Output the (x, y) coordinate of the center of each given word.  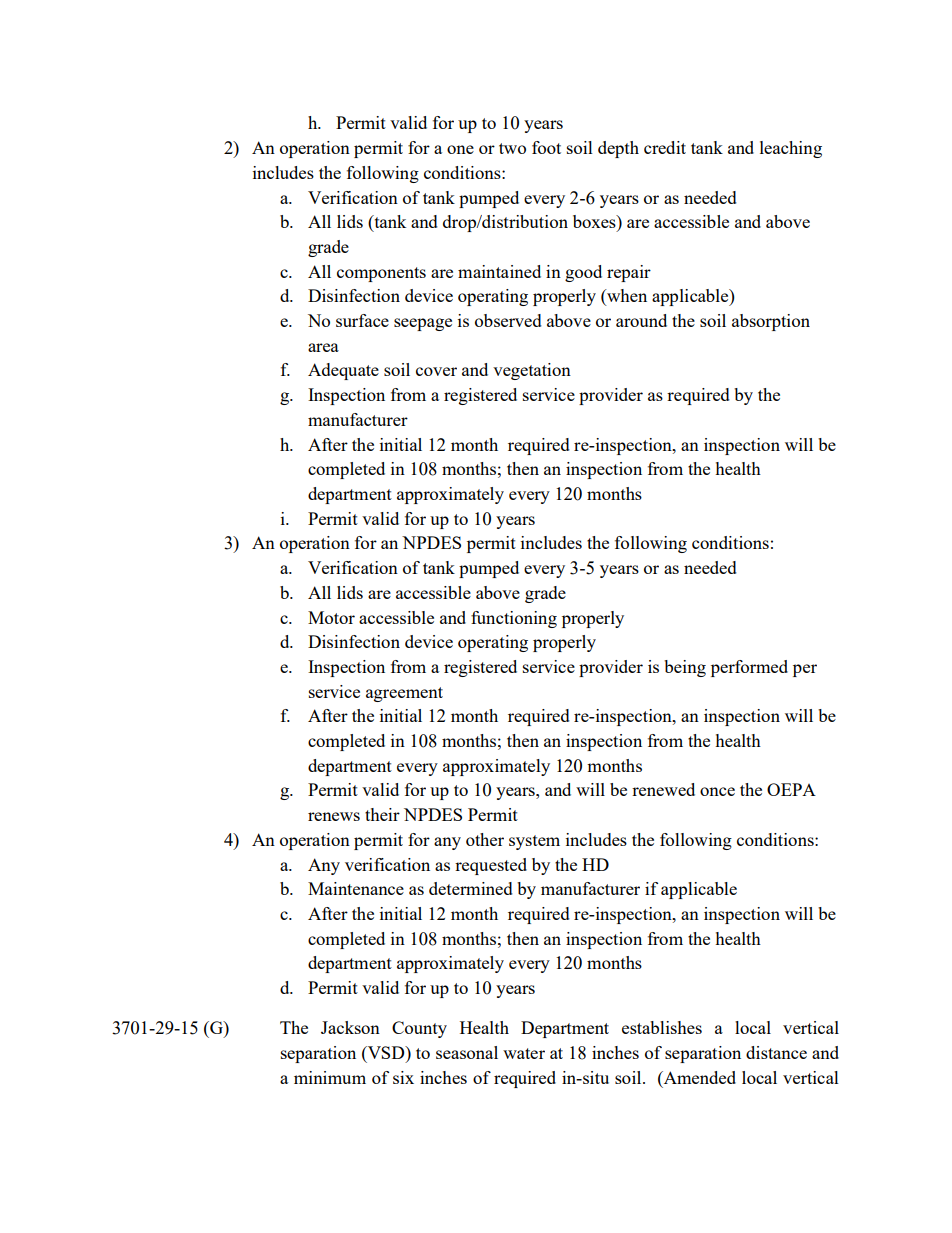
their (382, 814)
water (524, 1053)
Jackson (350, 1027)
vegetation (532, 371)
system (534, 842)
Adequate (343, 371)
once (717, 791)
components (381, 274)
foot (546, 147)
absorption (771, 322)
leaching (791, 149)
